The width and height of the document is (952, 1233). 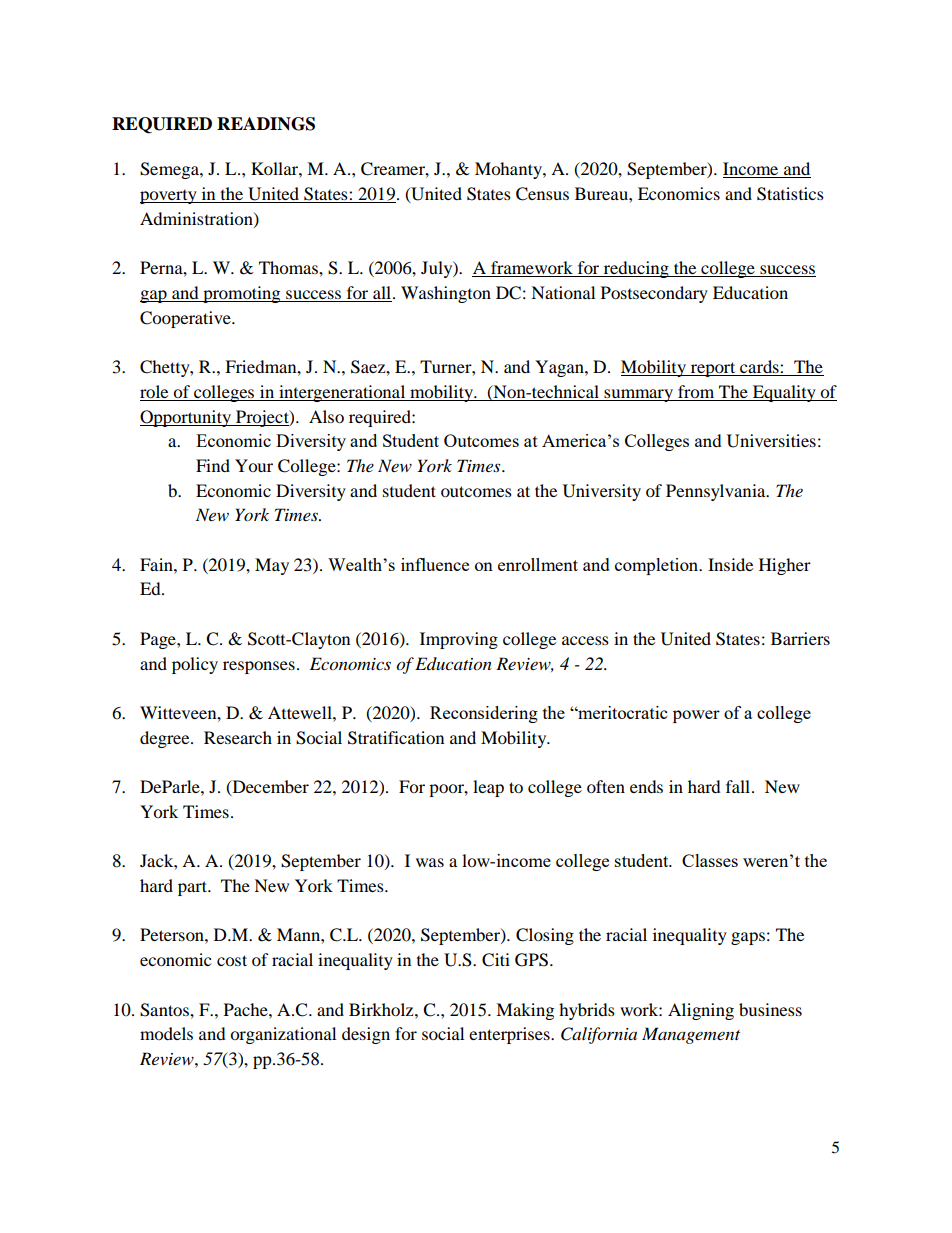 What do you see at coordinates (730, 564) in the document?
I see `Inside` at bounding box center [730, 564].
